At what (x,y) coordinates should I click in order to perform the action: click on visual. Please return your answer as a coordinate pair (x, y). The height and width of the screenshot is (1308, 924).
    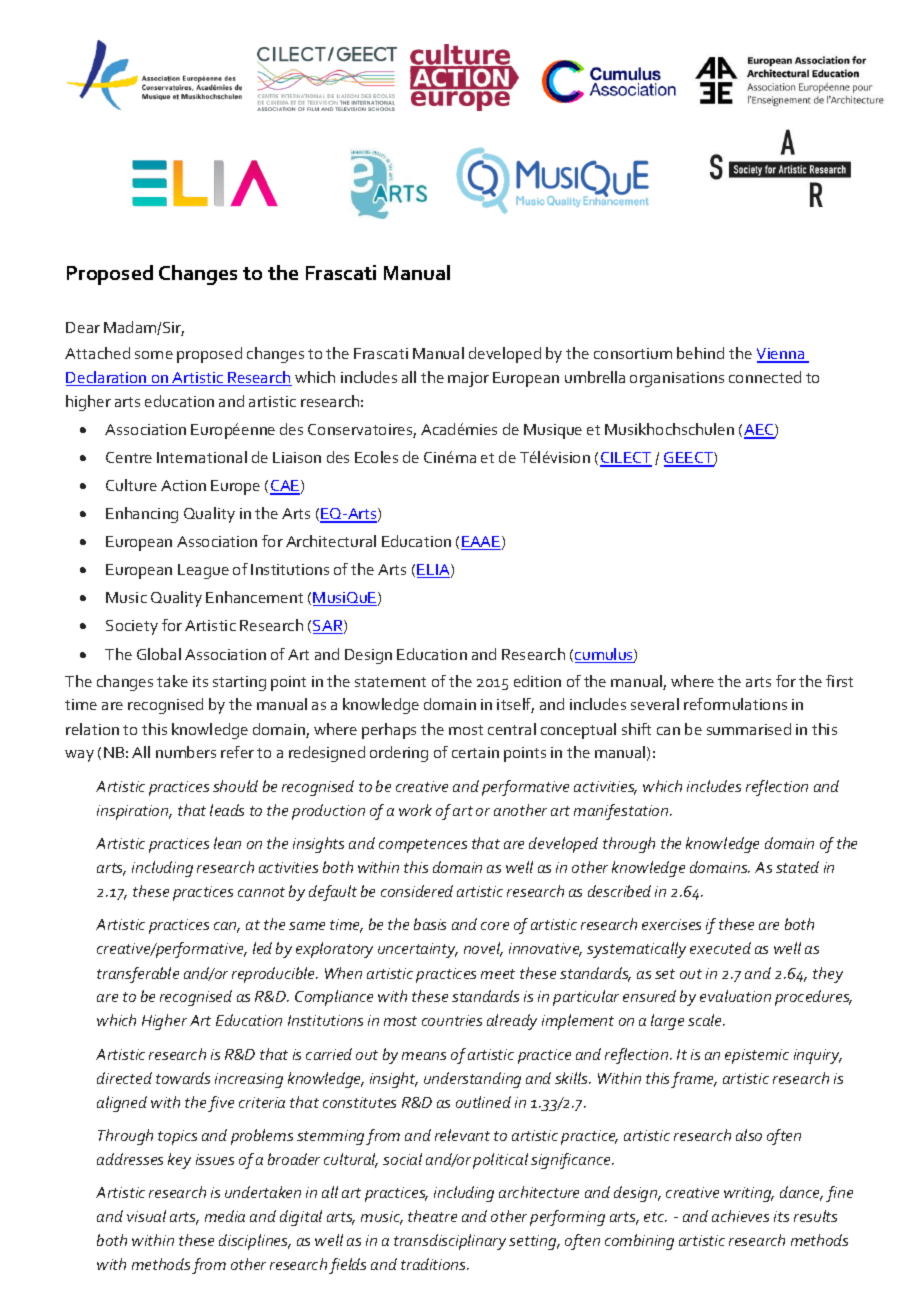
    Looking at the image, I should click on (146, 1216).
